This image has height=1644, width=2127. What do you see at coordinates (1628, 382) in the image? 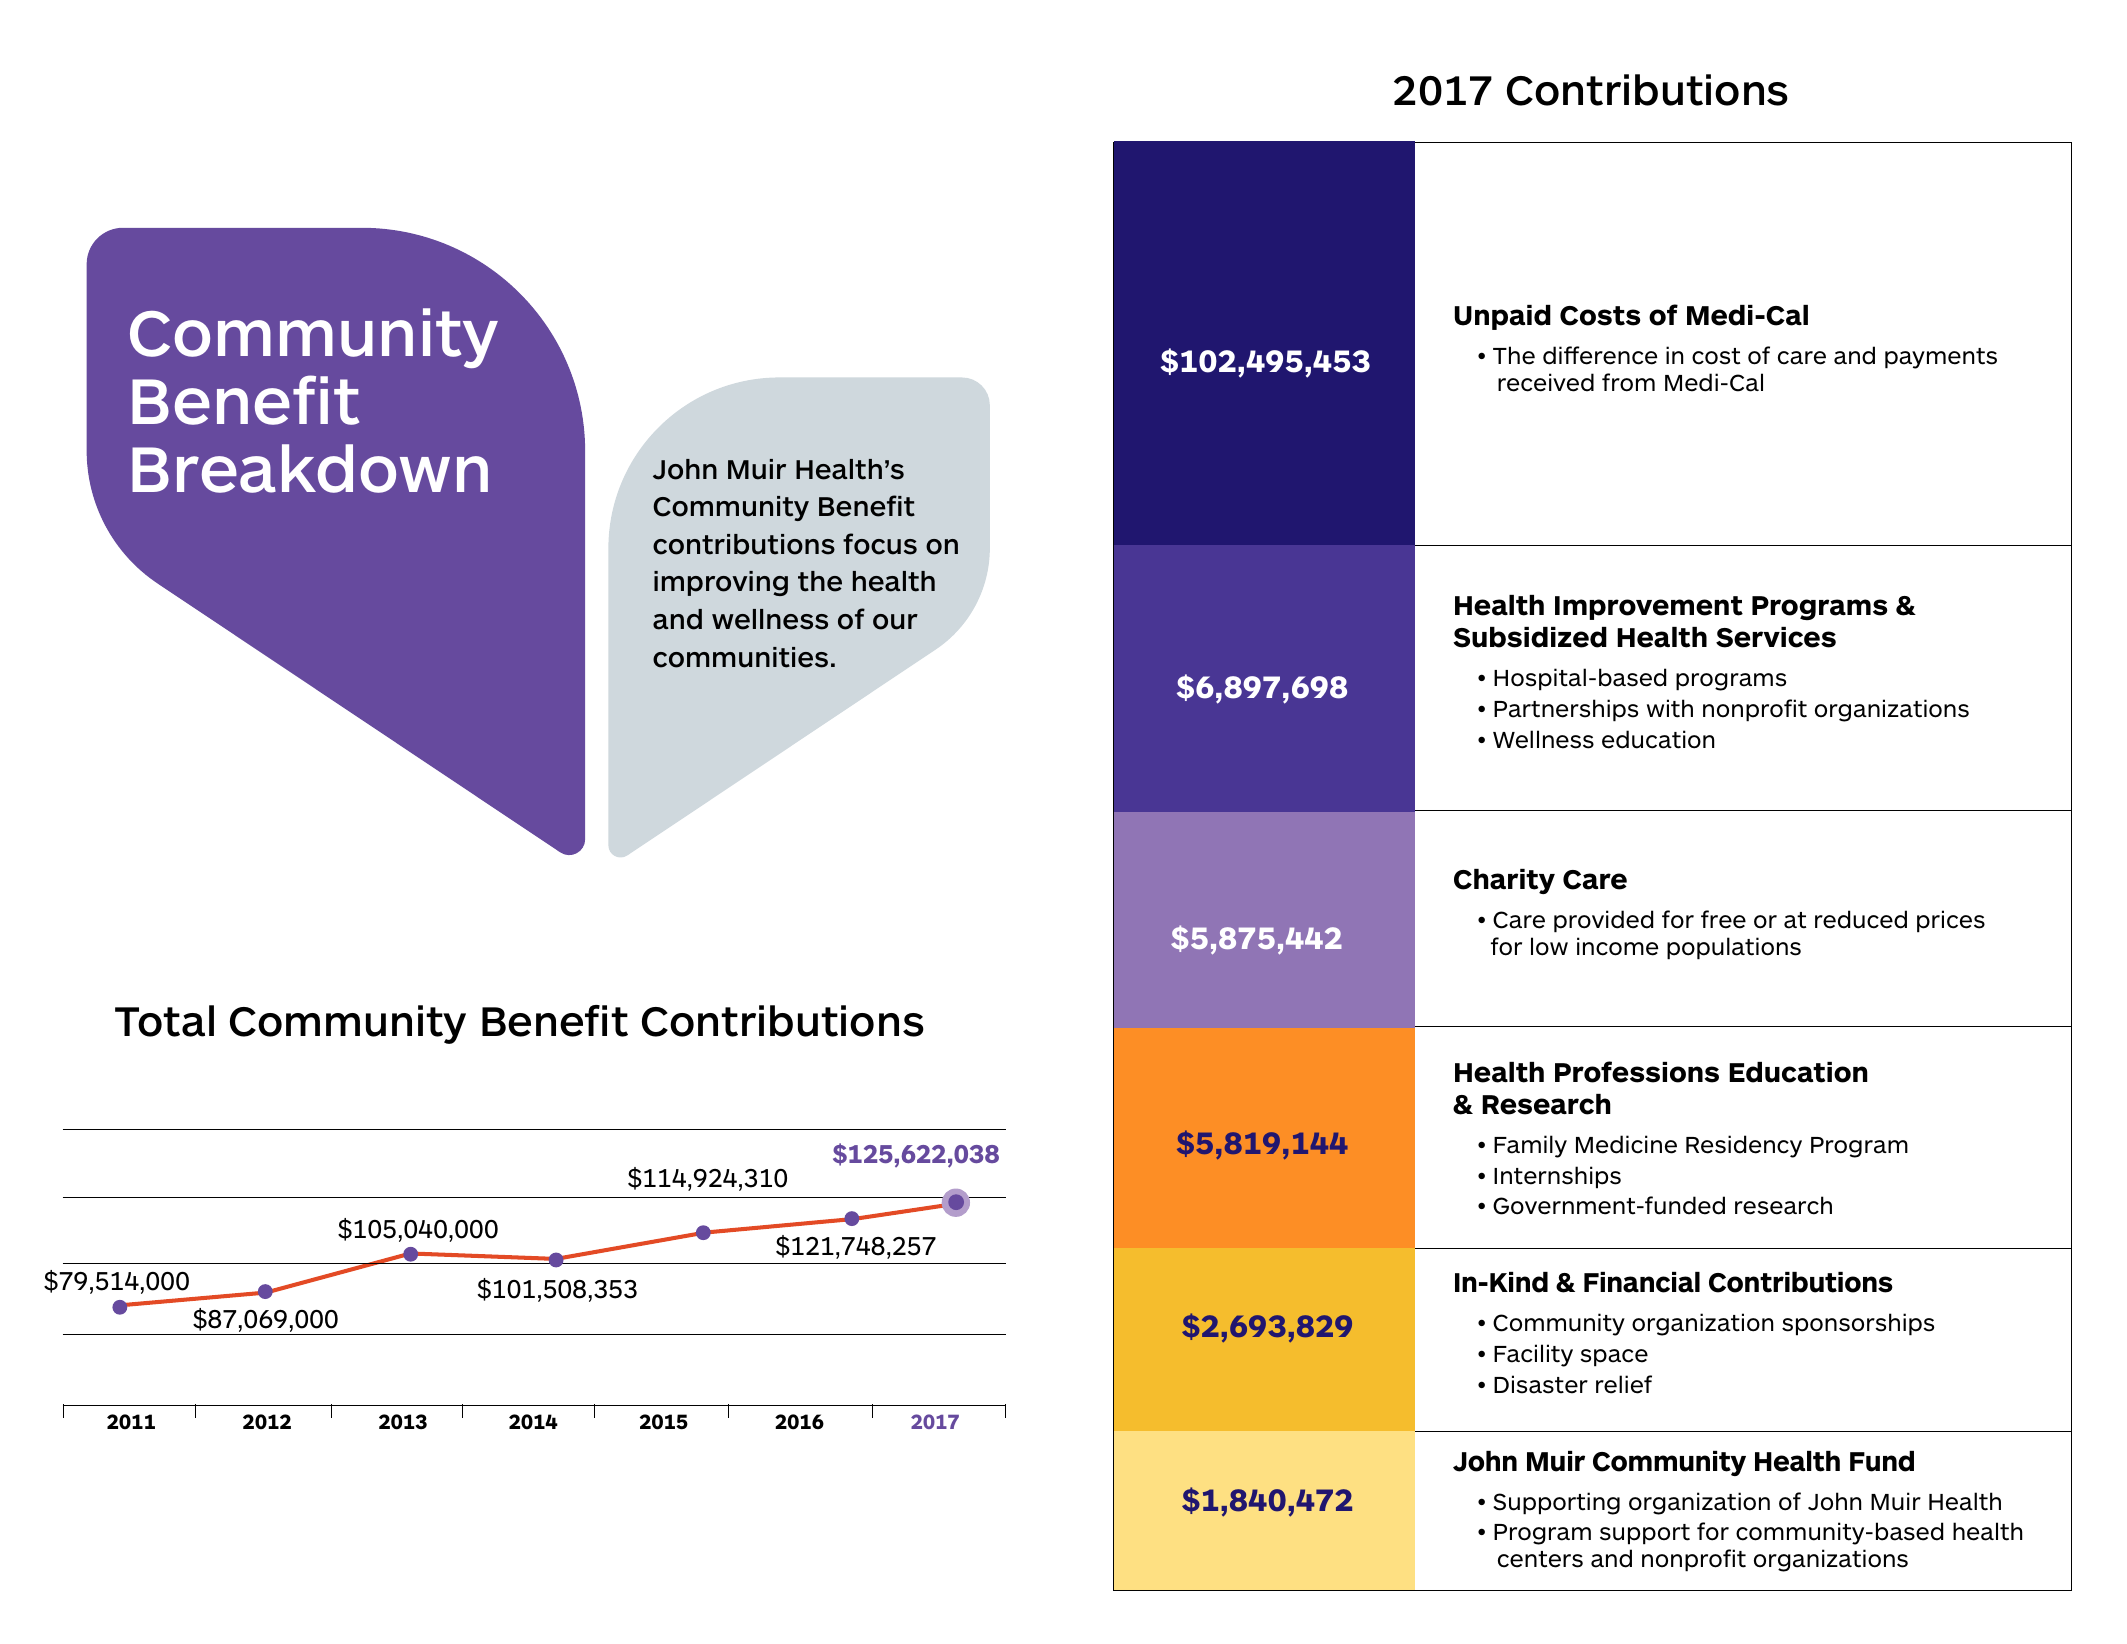
I see `from` at bounding box center [1628, 382].
